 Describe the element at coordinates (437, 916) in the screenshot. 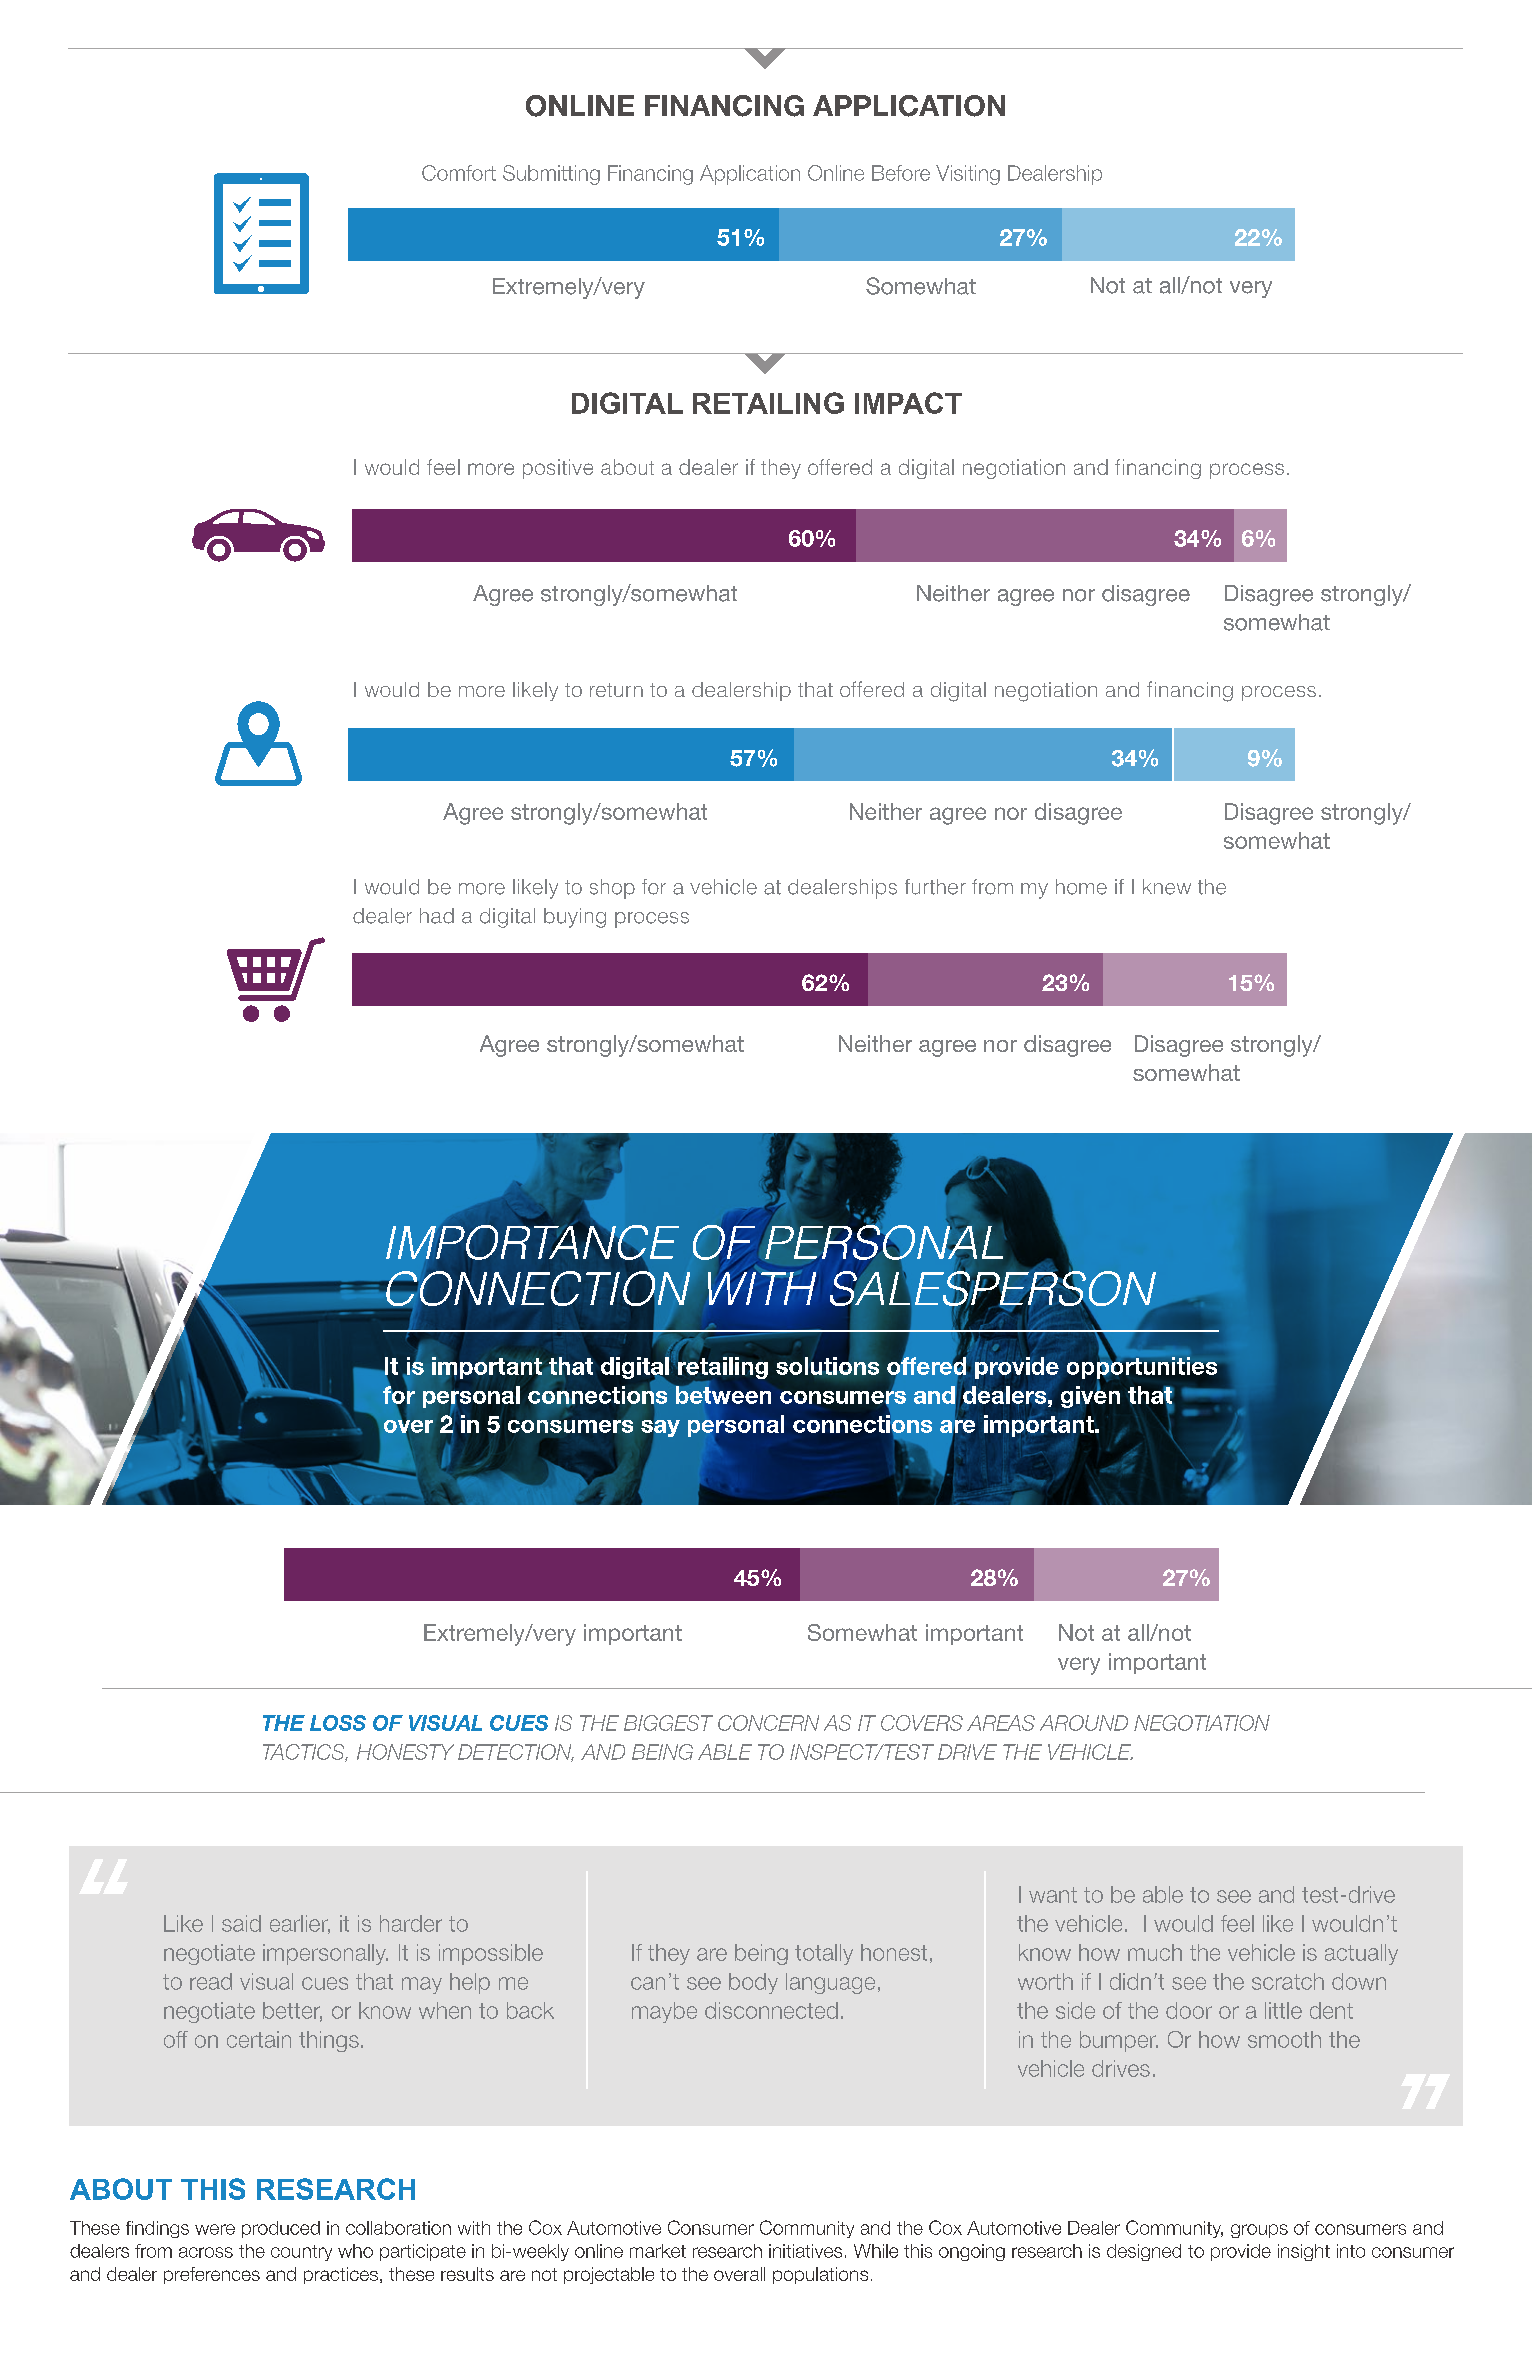

I see `had` at that location.
